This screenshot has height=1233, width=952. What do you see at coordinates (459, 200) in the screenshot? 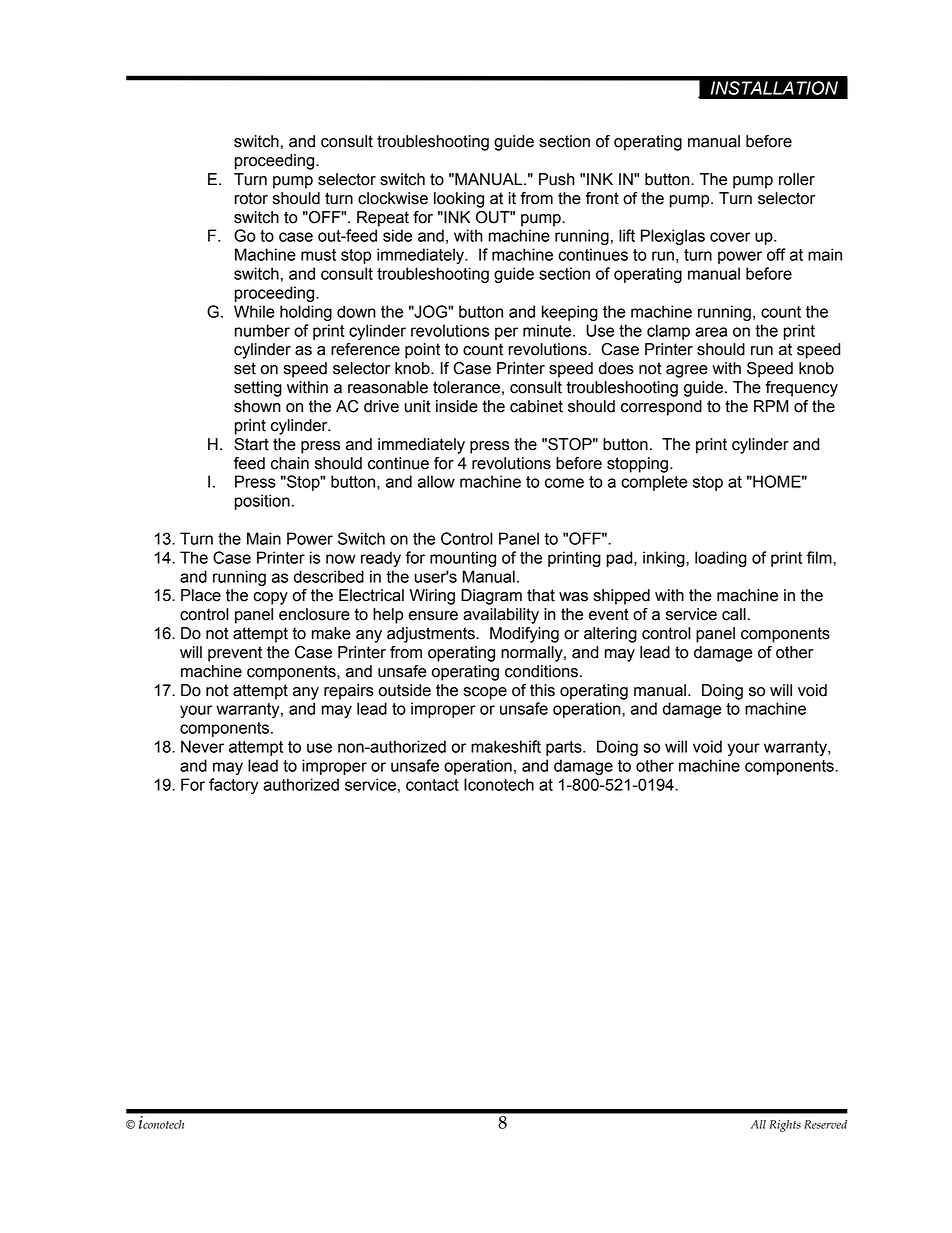
I see `looking` at bounding box center [459, 200].
